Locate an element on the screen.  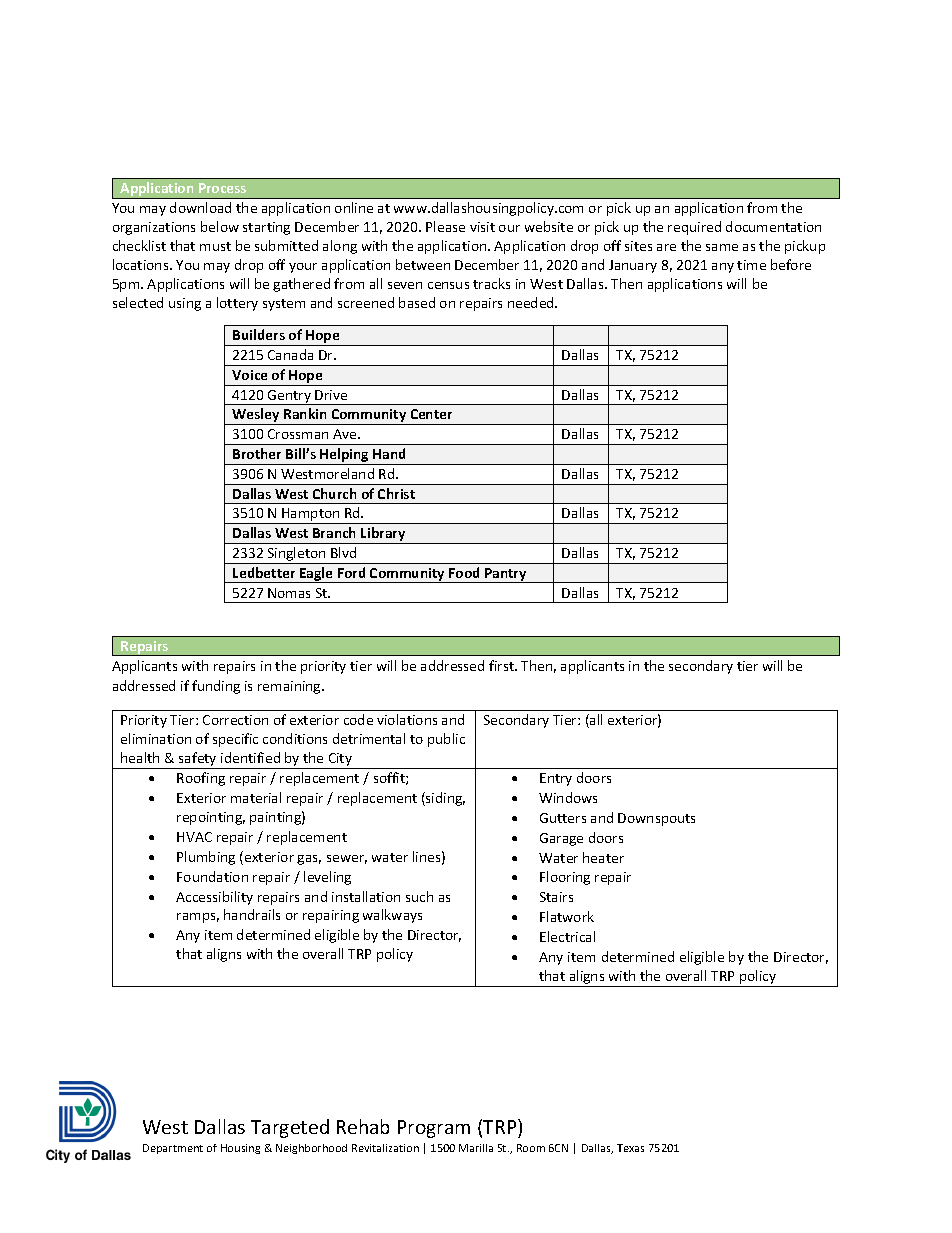
visit is located at coordinates (482, 227).
